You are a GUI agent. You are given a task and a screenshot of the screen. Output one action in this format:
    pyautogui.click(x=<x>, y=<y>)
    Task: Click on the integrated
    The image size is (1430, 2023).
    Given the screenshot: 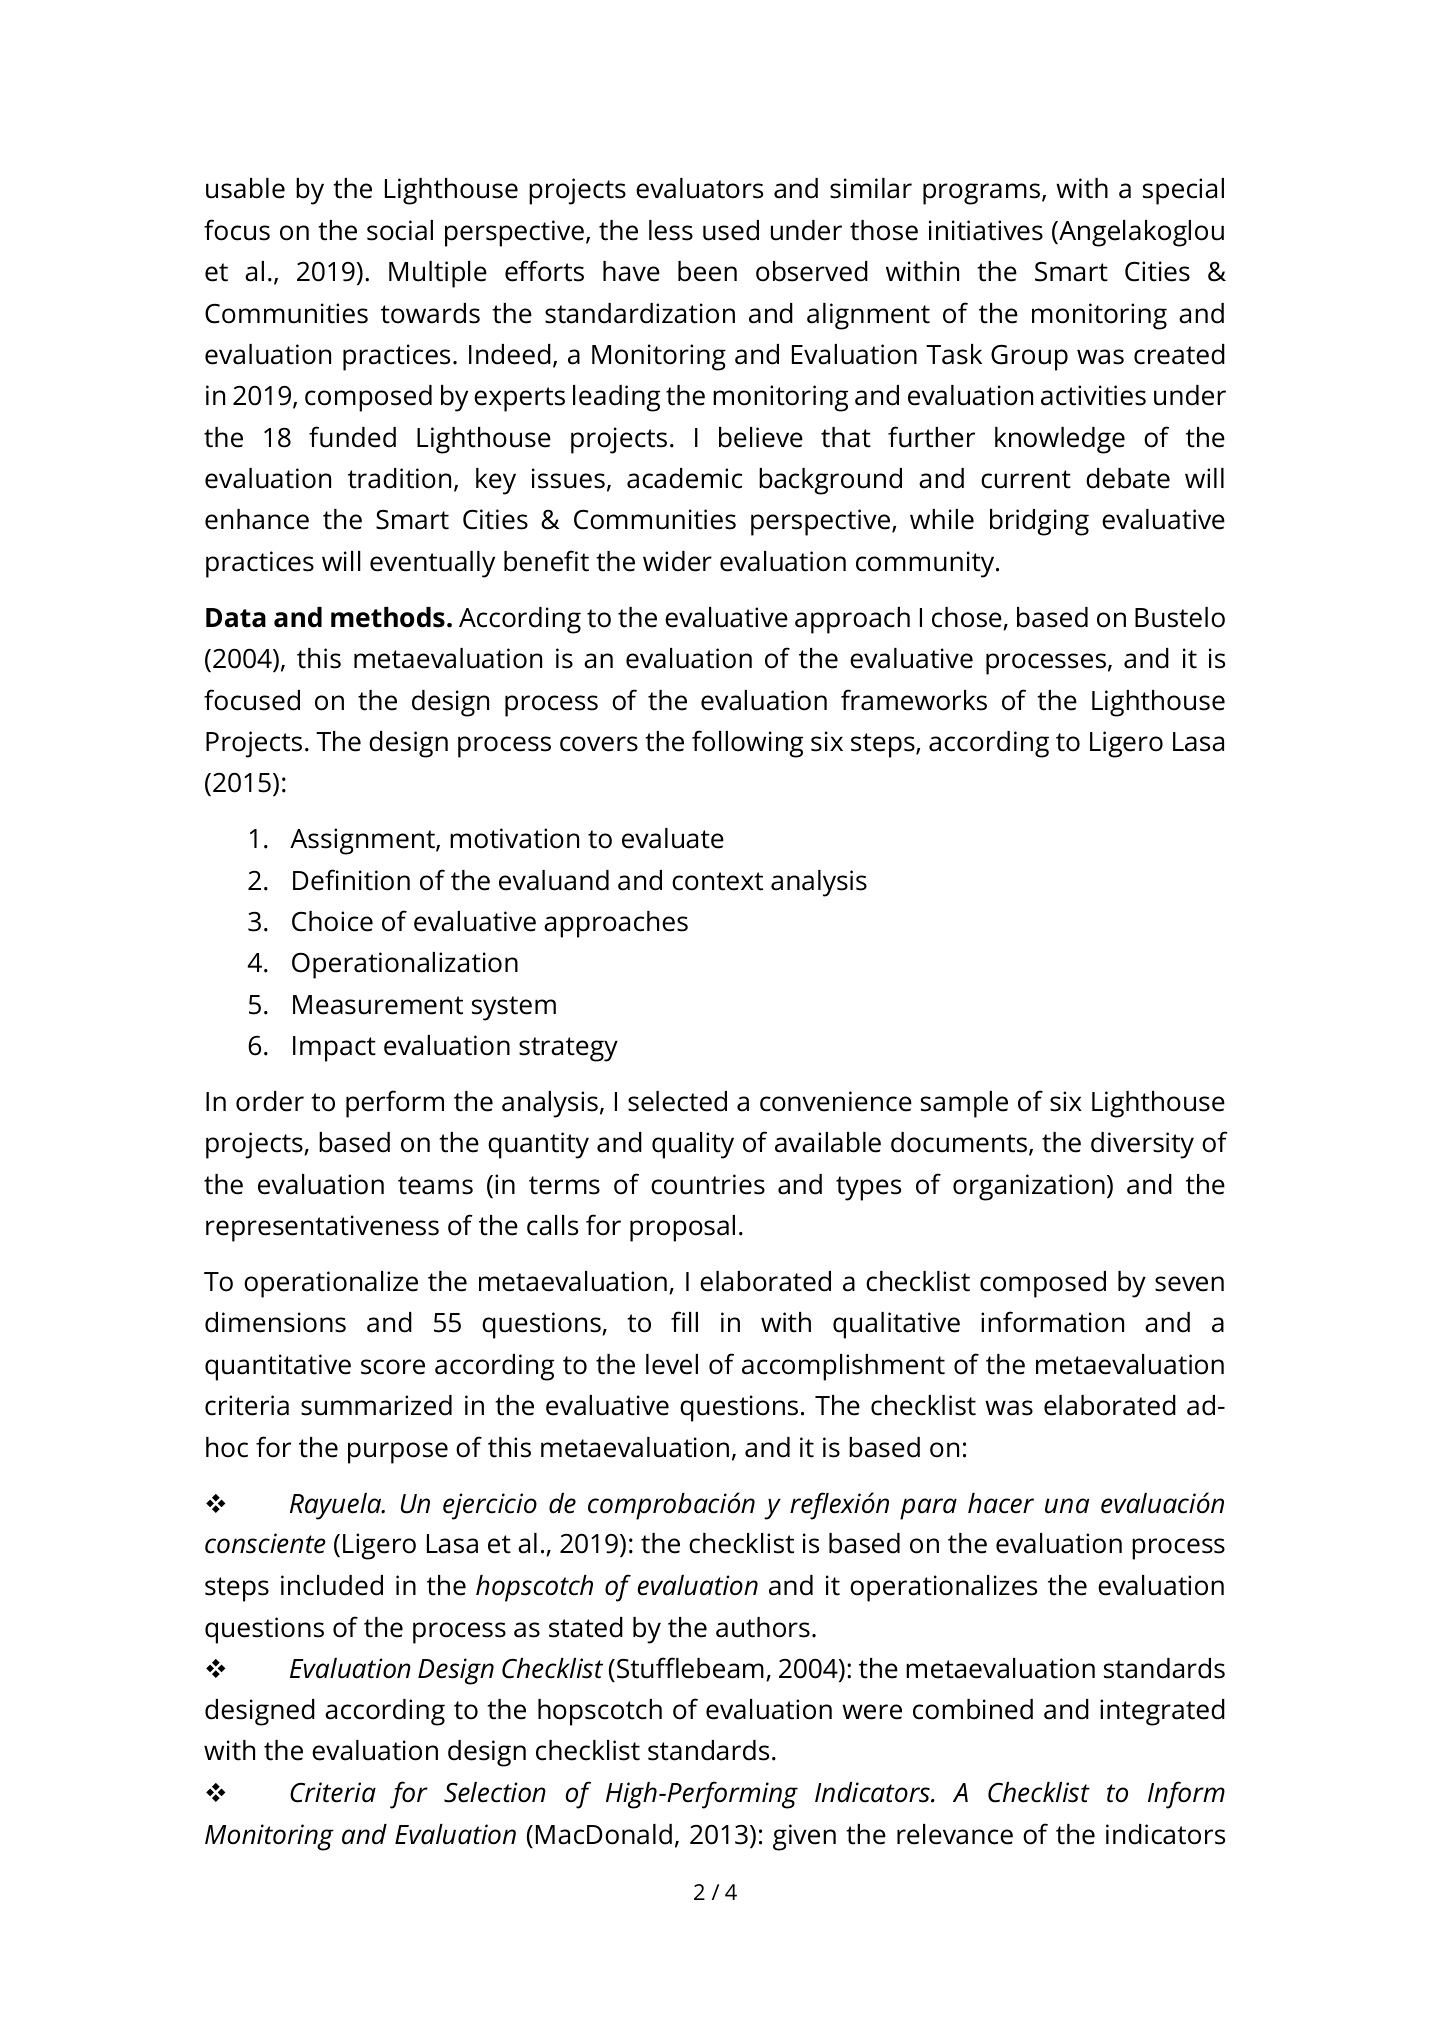 What is the action you would take?
    pyautogui.click(x=1162, y=1712)
